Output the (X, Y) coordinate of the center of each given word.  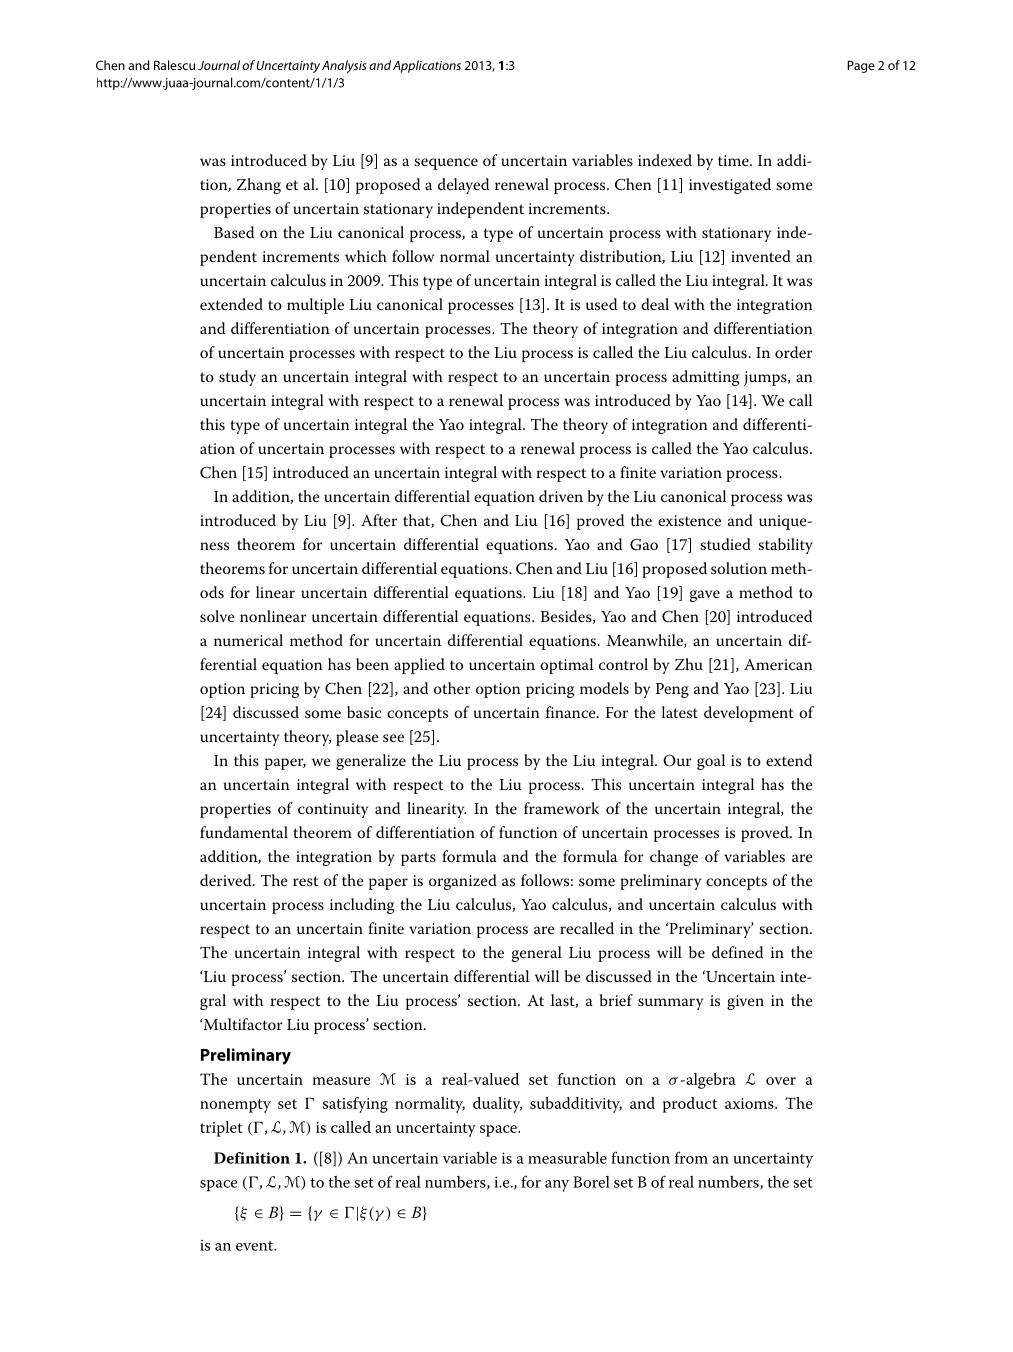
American (778, 664)
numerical (248, 640)
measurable (567, 1158)
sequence (446, 164)
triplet (221, 1129)
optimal (566, 666)
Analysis (344, 66)
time (734, 160)
